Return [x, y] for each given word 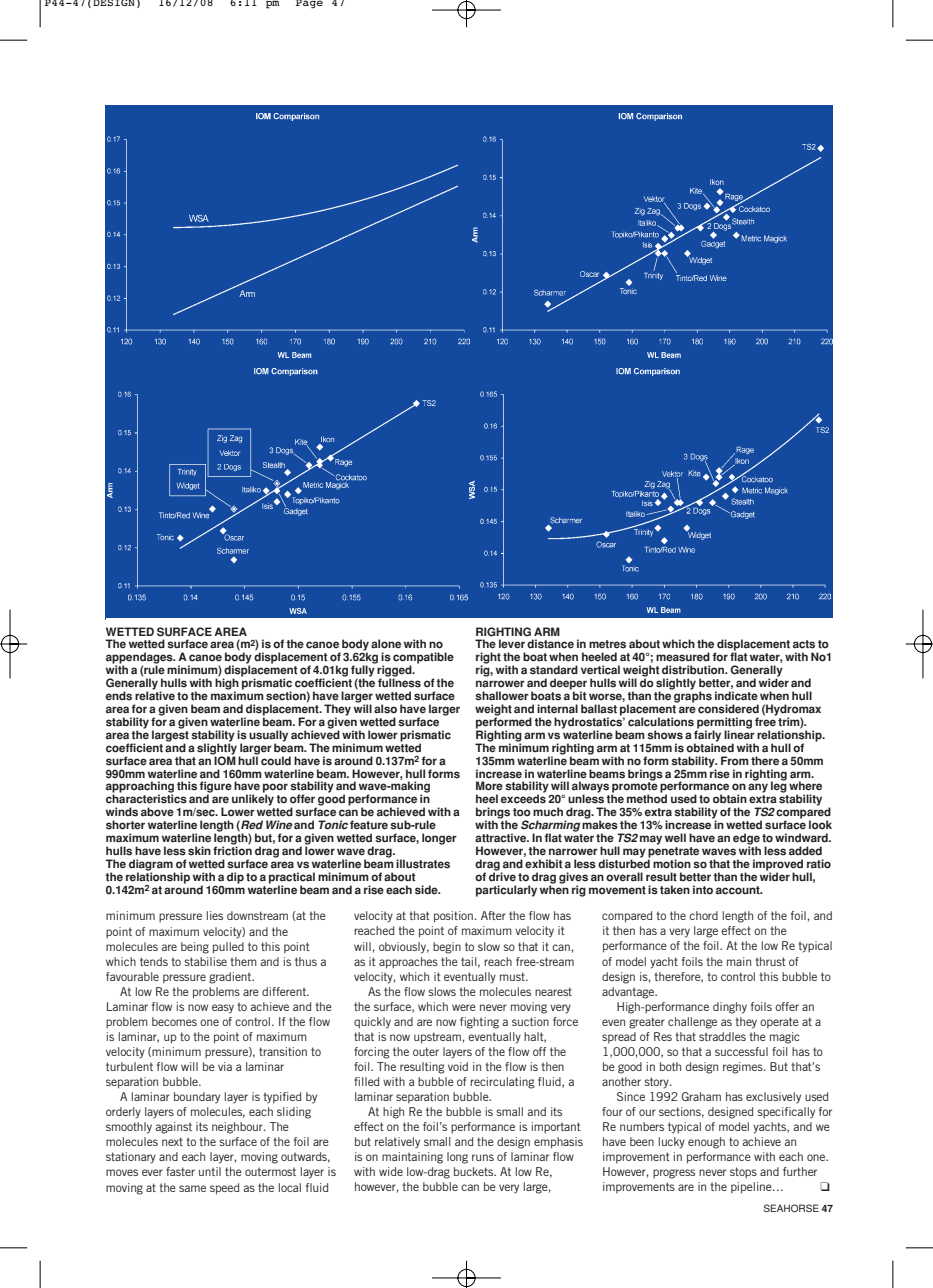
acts [804, 644]
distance [550, 644]
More [489, 786]
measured [683, 657]
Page [309, 4]
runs [483, 1157]
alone [386, 644]
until [210, 1171]
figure [215, 788]
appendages [140, 659]
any [758, 788]
